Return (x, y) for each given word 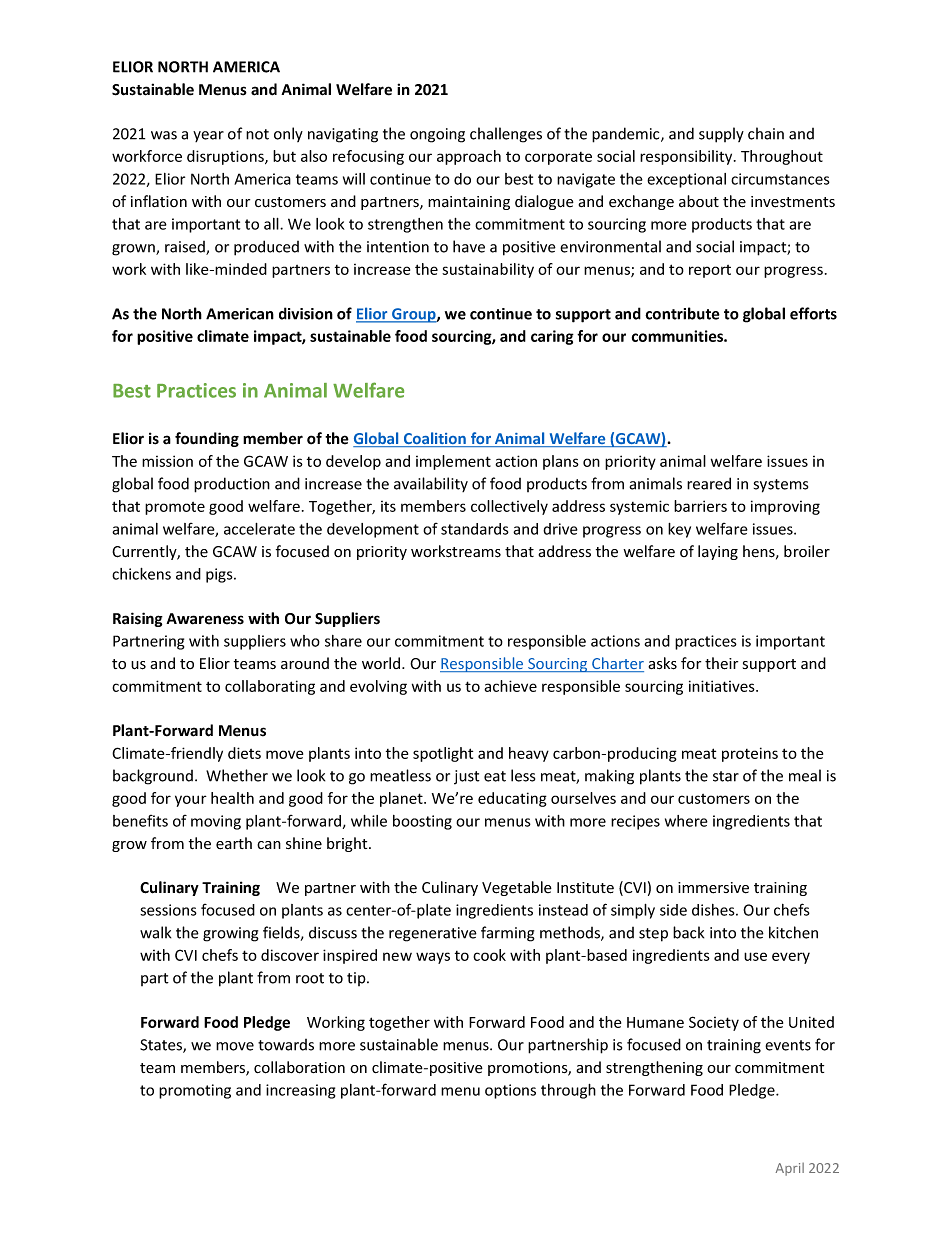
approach (469, 157)
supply (721, 135)
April (790, 1169)
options (510, 1091)
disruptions (226, 157)
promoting (195, 1091)
